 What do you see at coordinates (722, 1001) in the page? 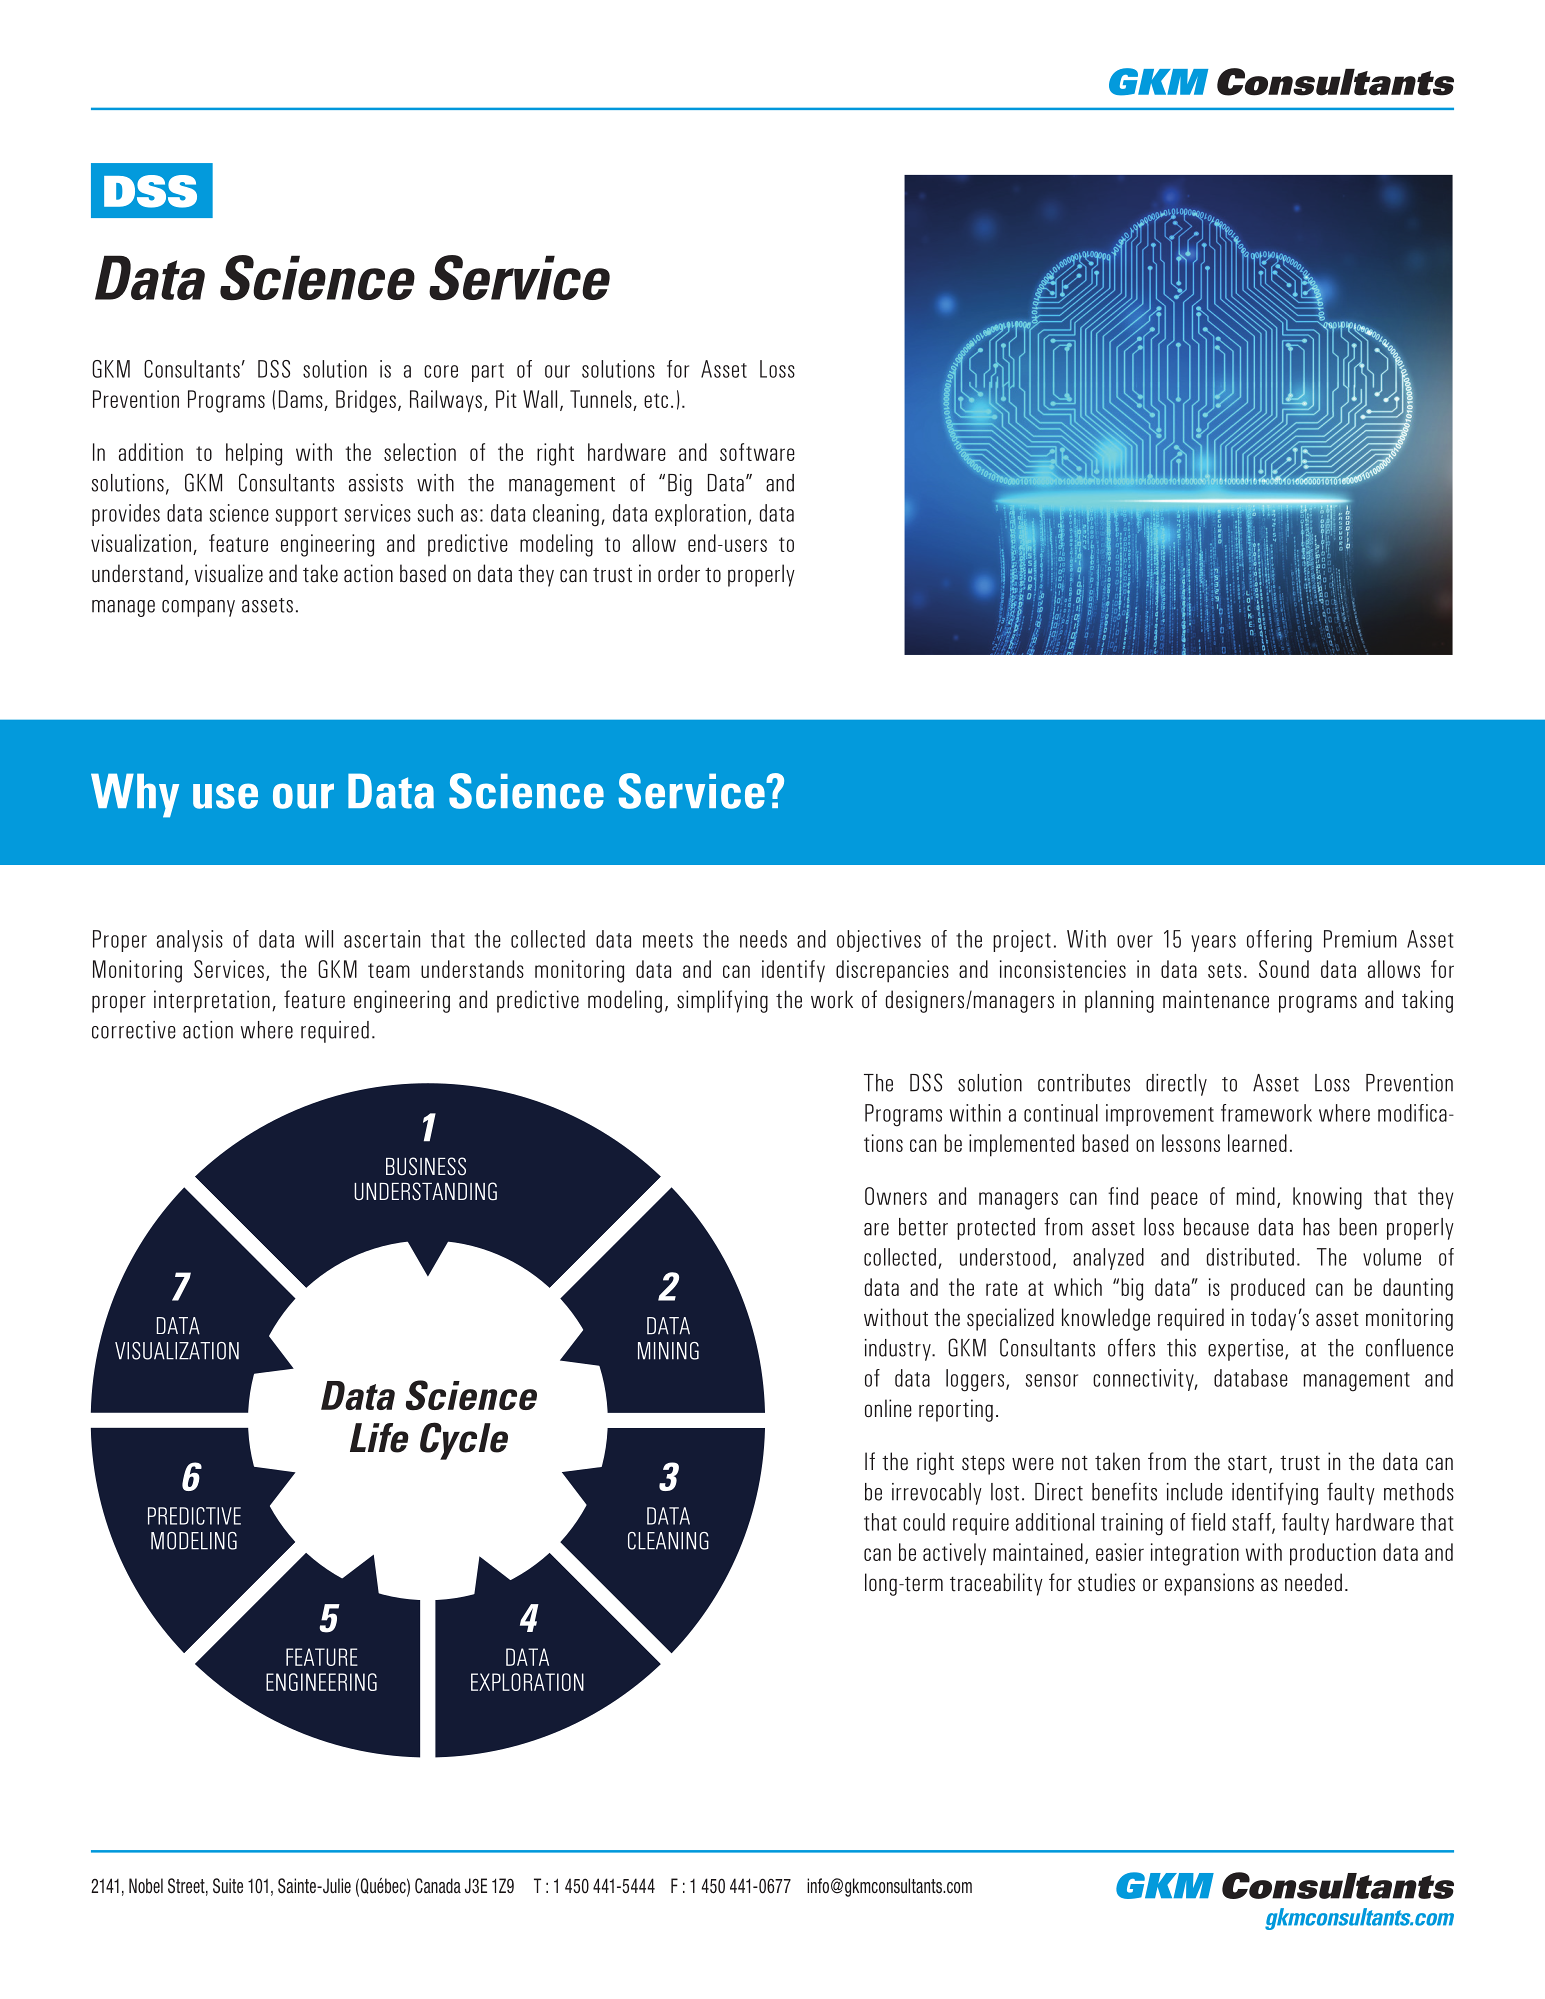
I see `simplifying` at bounding box center [722, 1001].
